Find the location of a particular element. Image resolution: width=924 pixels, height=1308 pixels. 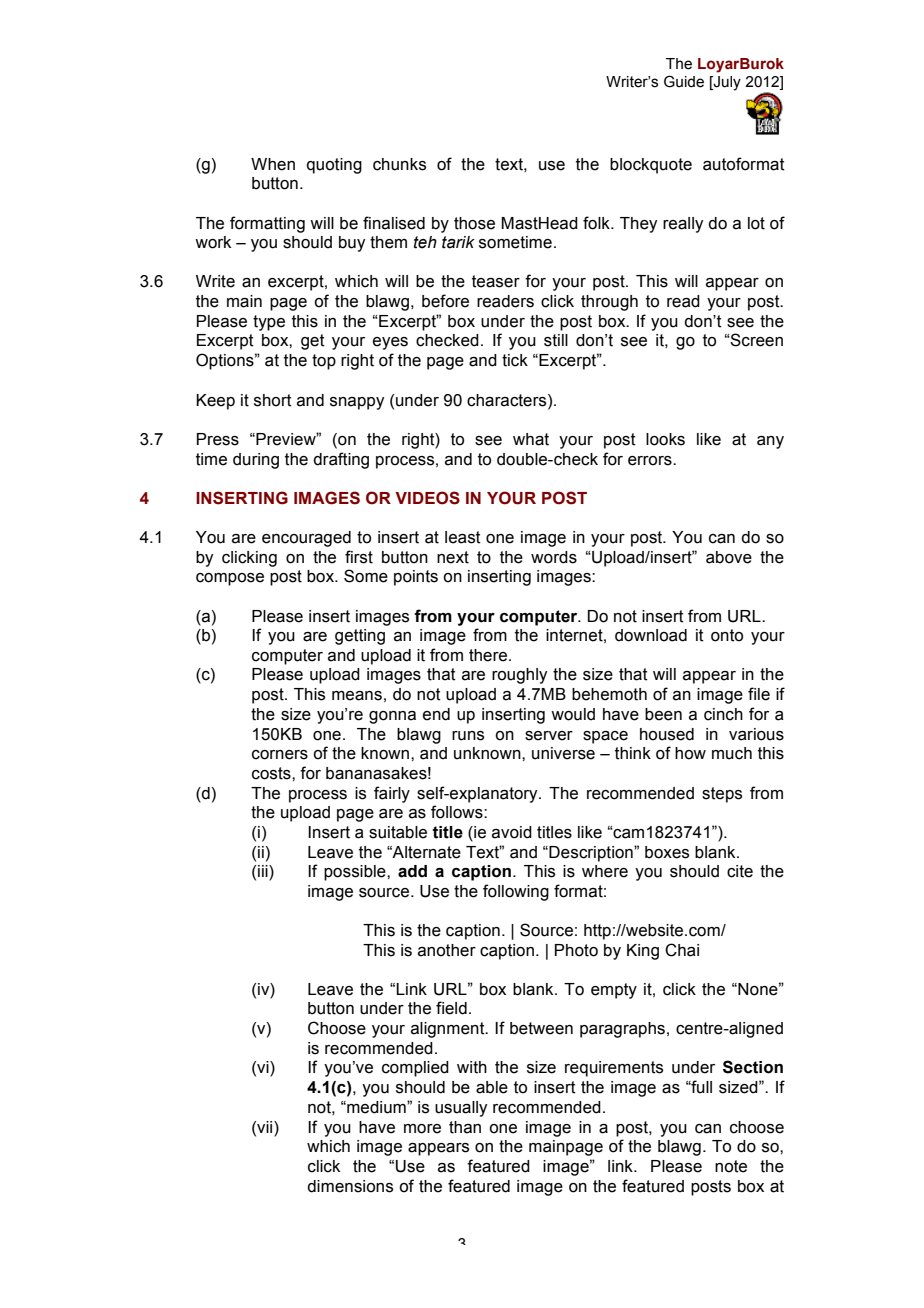

When is located at coordinates (273, 164).
